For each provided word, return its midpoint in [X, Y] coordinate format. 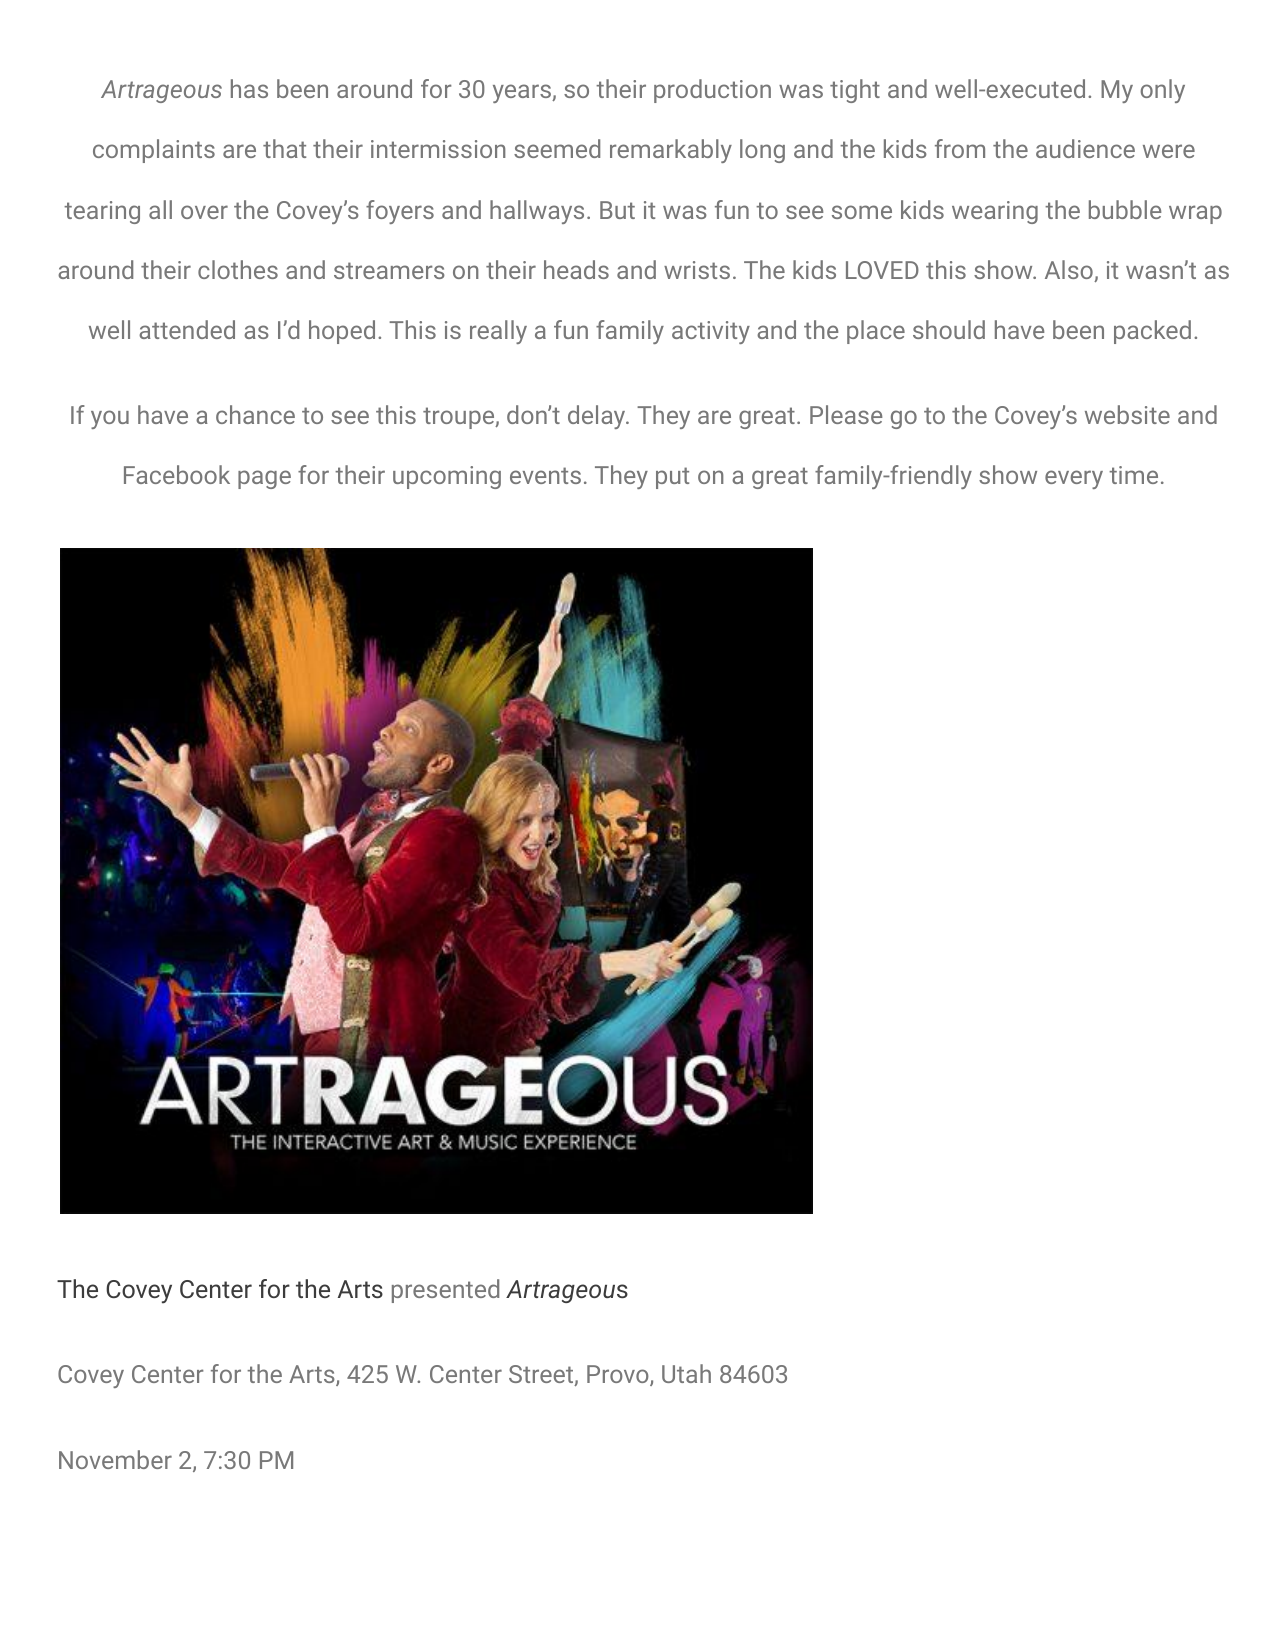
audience [1085, 148]
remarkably [671, 151]
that [284, 148]
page [264, 479]
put [672, 478]
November [115, 1459]
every [1074, 479]
